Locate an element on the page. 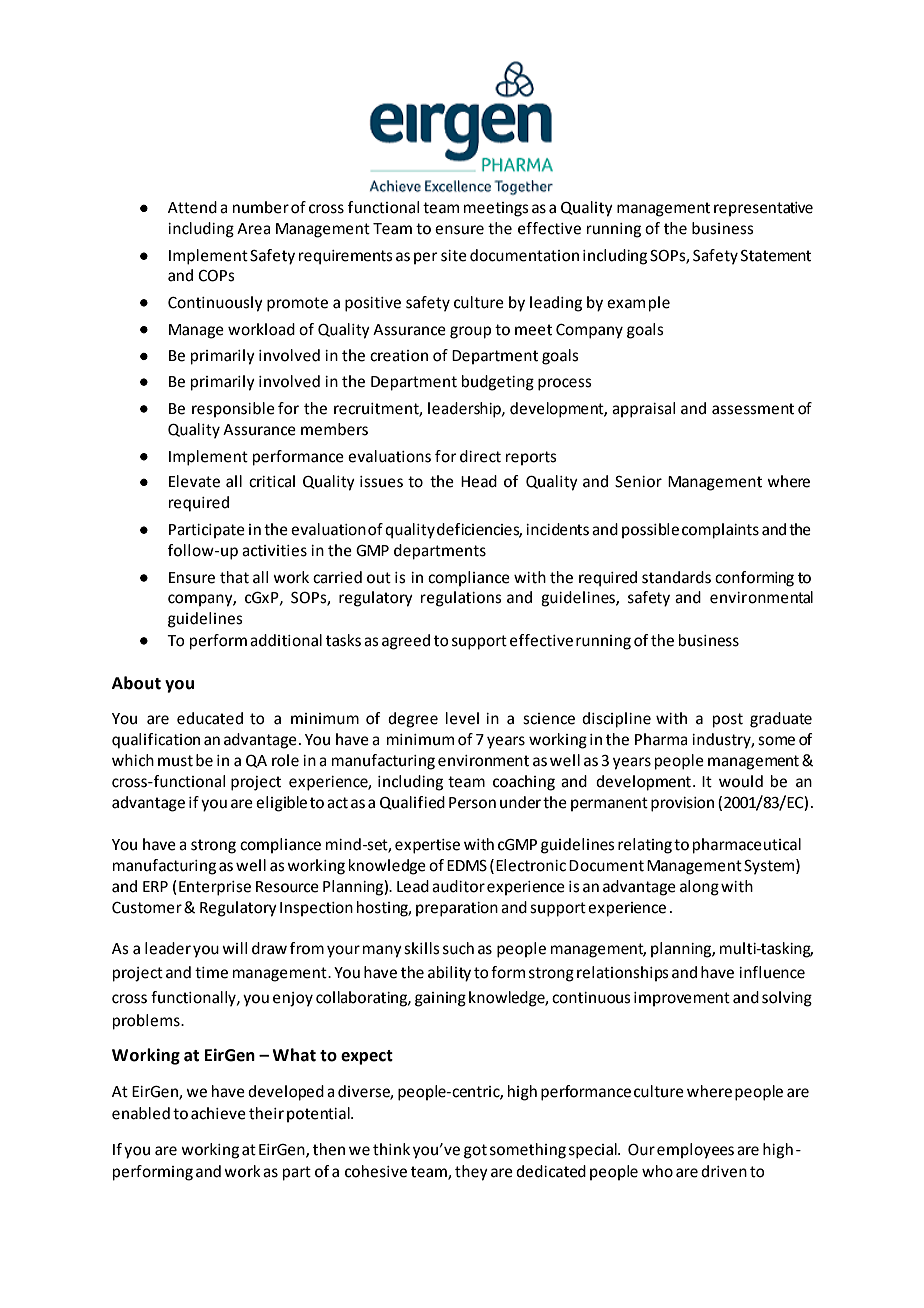 Image resolution: width=924 pixels, height=1308 pixels. site is located at coordinates (454, 256).
